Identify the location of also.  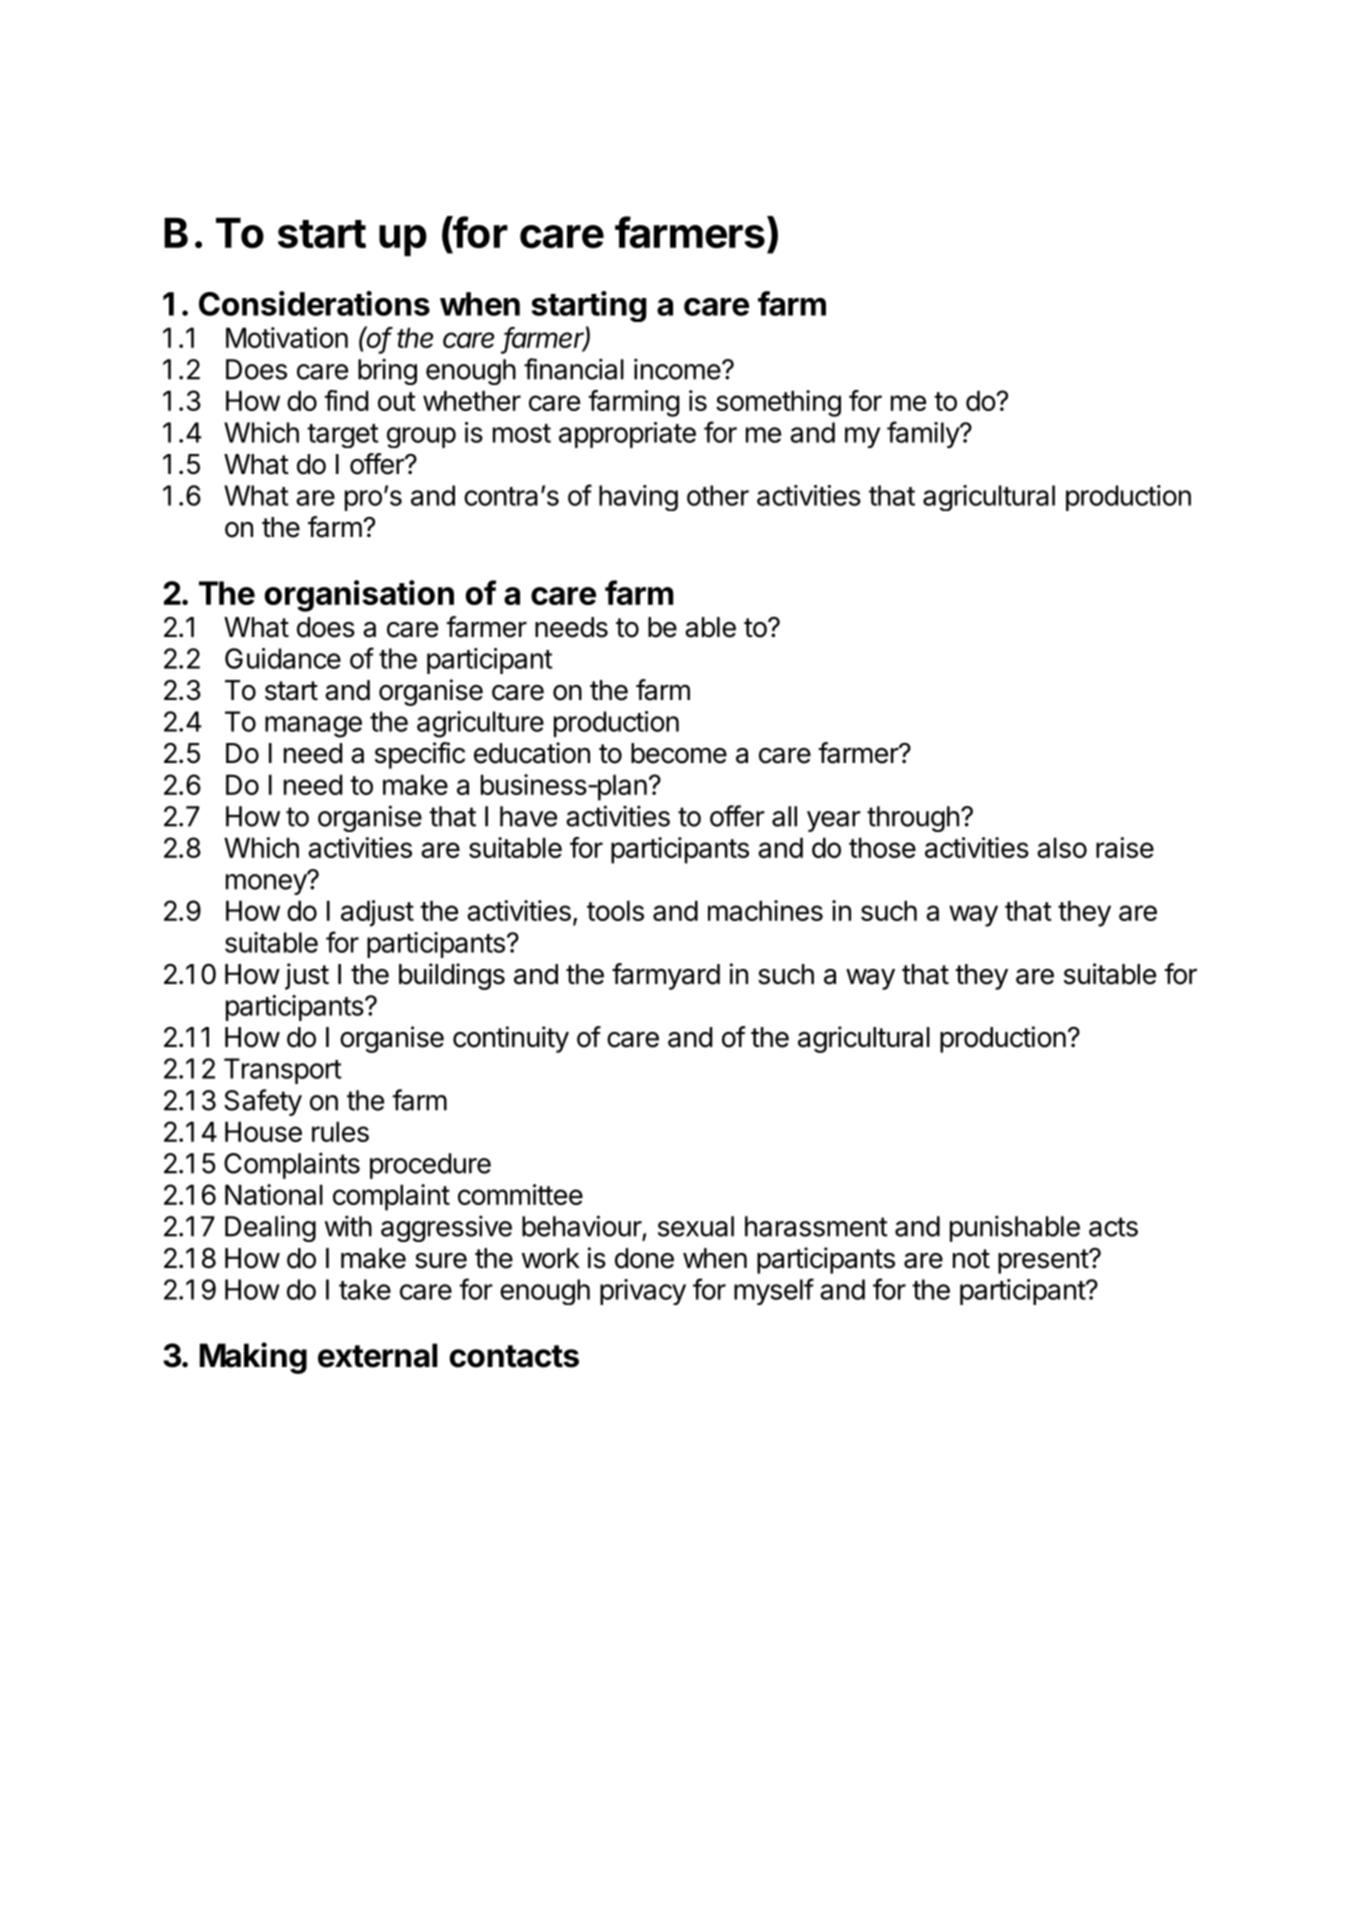
(1062, 847).
